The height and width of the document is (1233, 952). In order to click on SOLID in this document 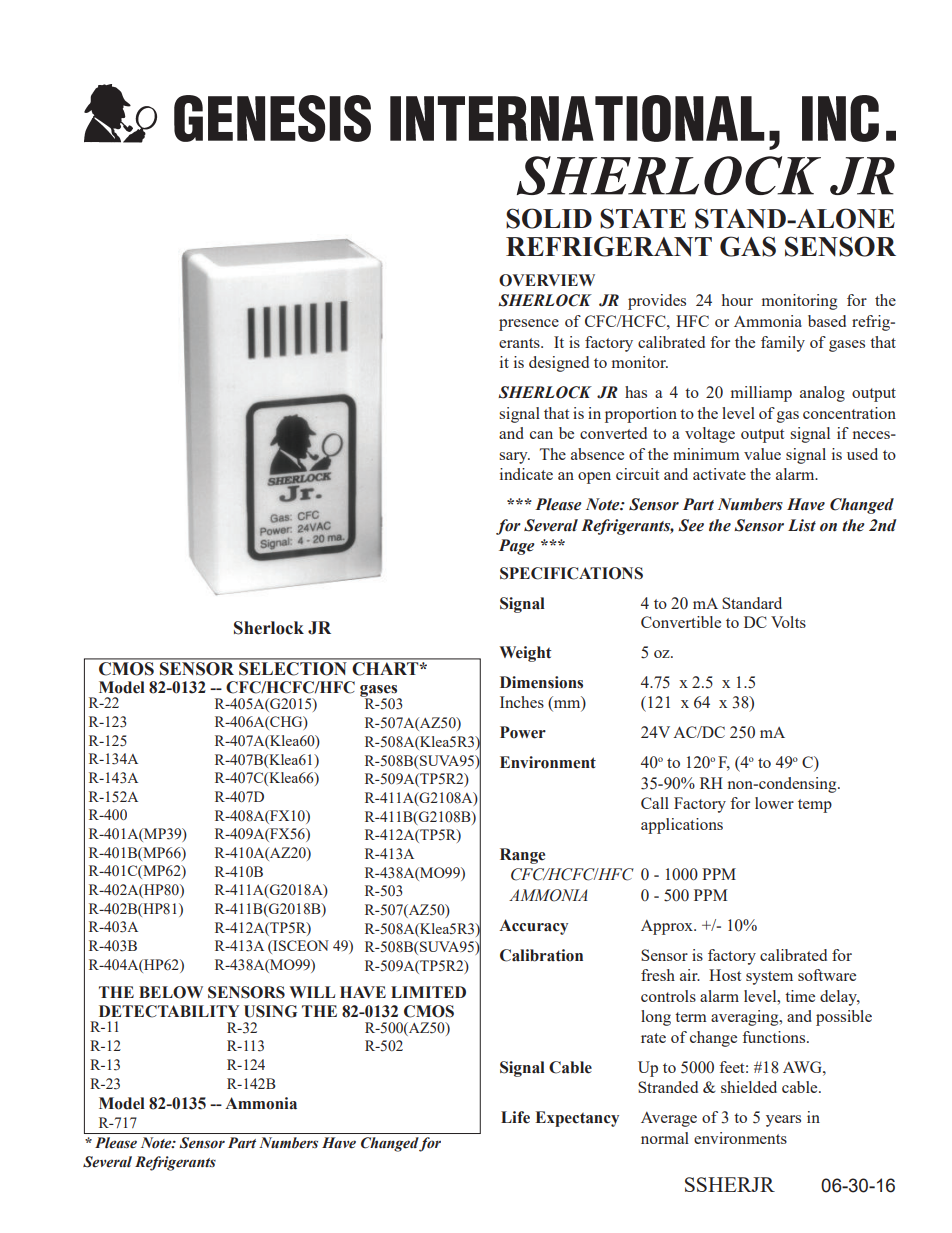, I will do `click(549, 218)`.
